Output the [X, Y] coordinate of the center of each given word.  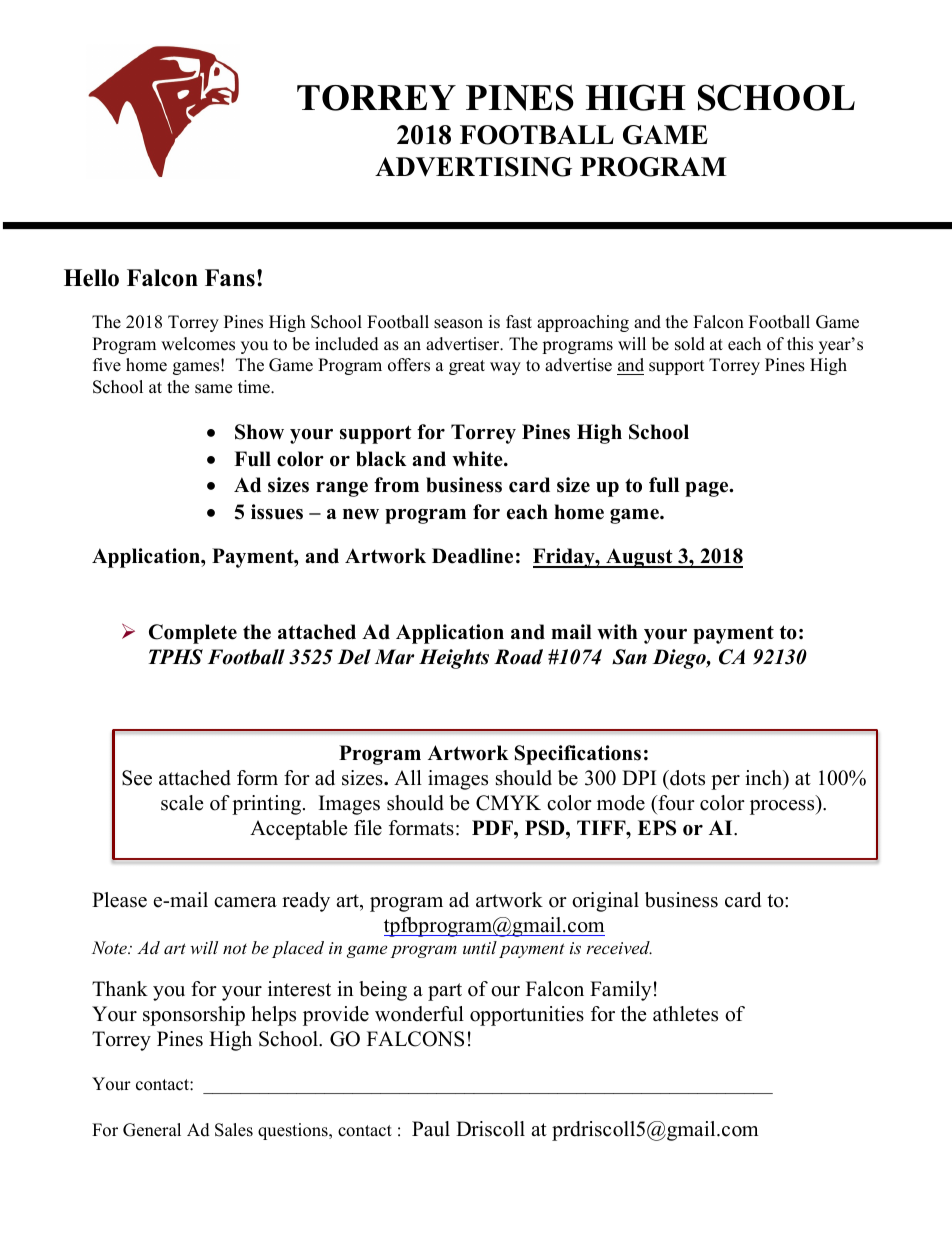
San [629, 657]
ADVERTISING [473, 167]
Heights [454, 659]
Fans [230, 278]
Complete [193, 634]
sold [690, 344]
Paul [431, 1129]
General [152, 1130]
